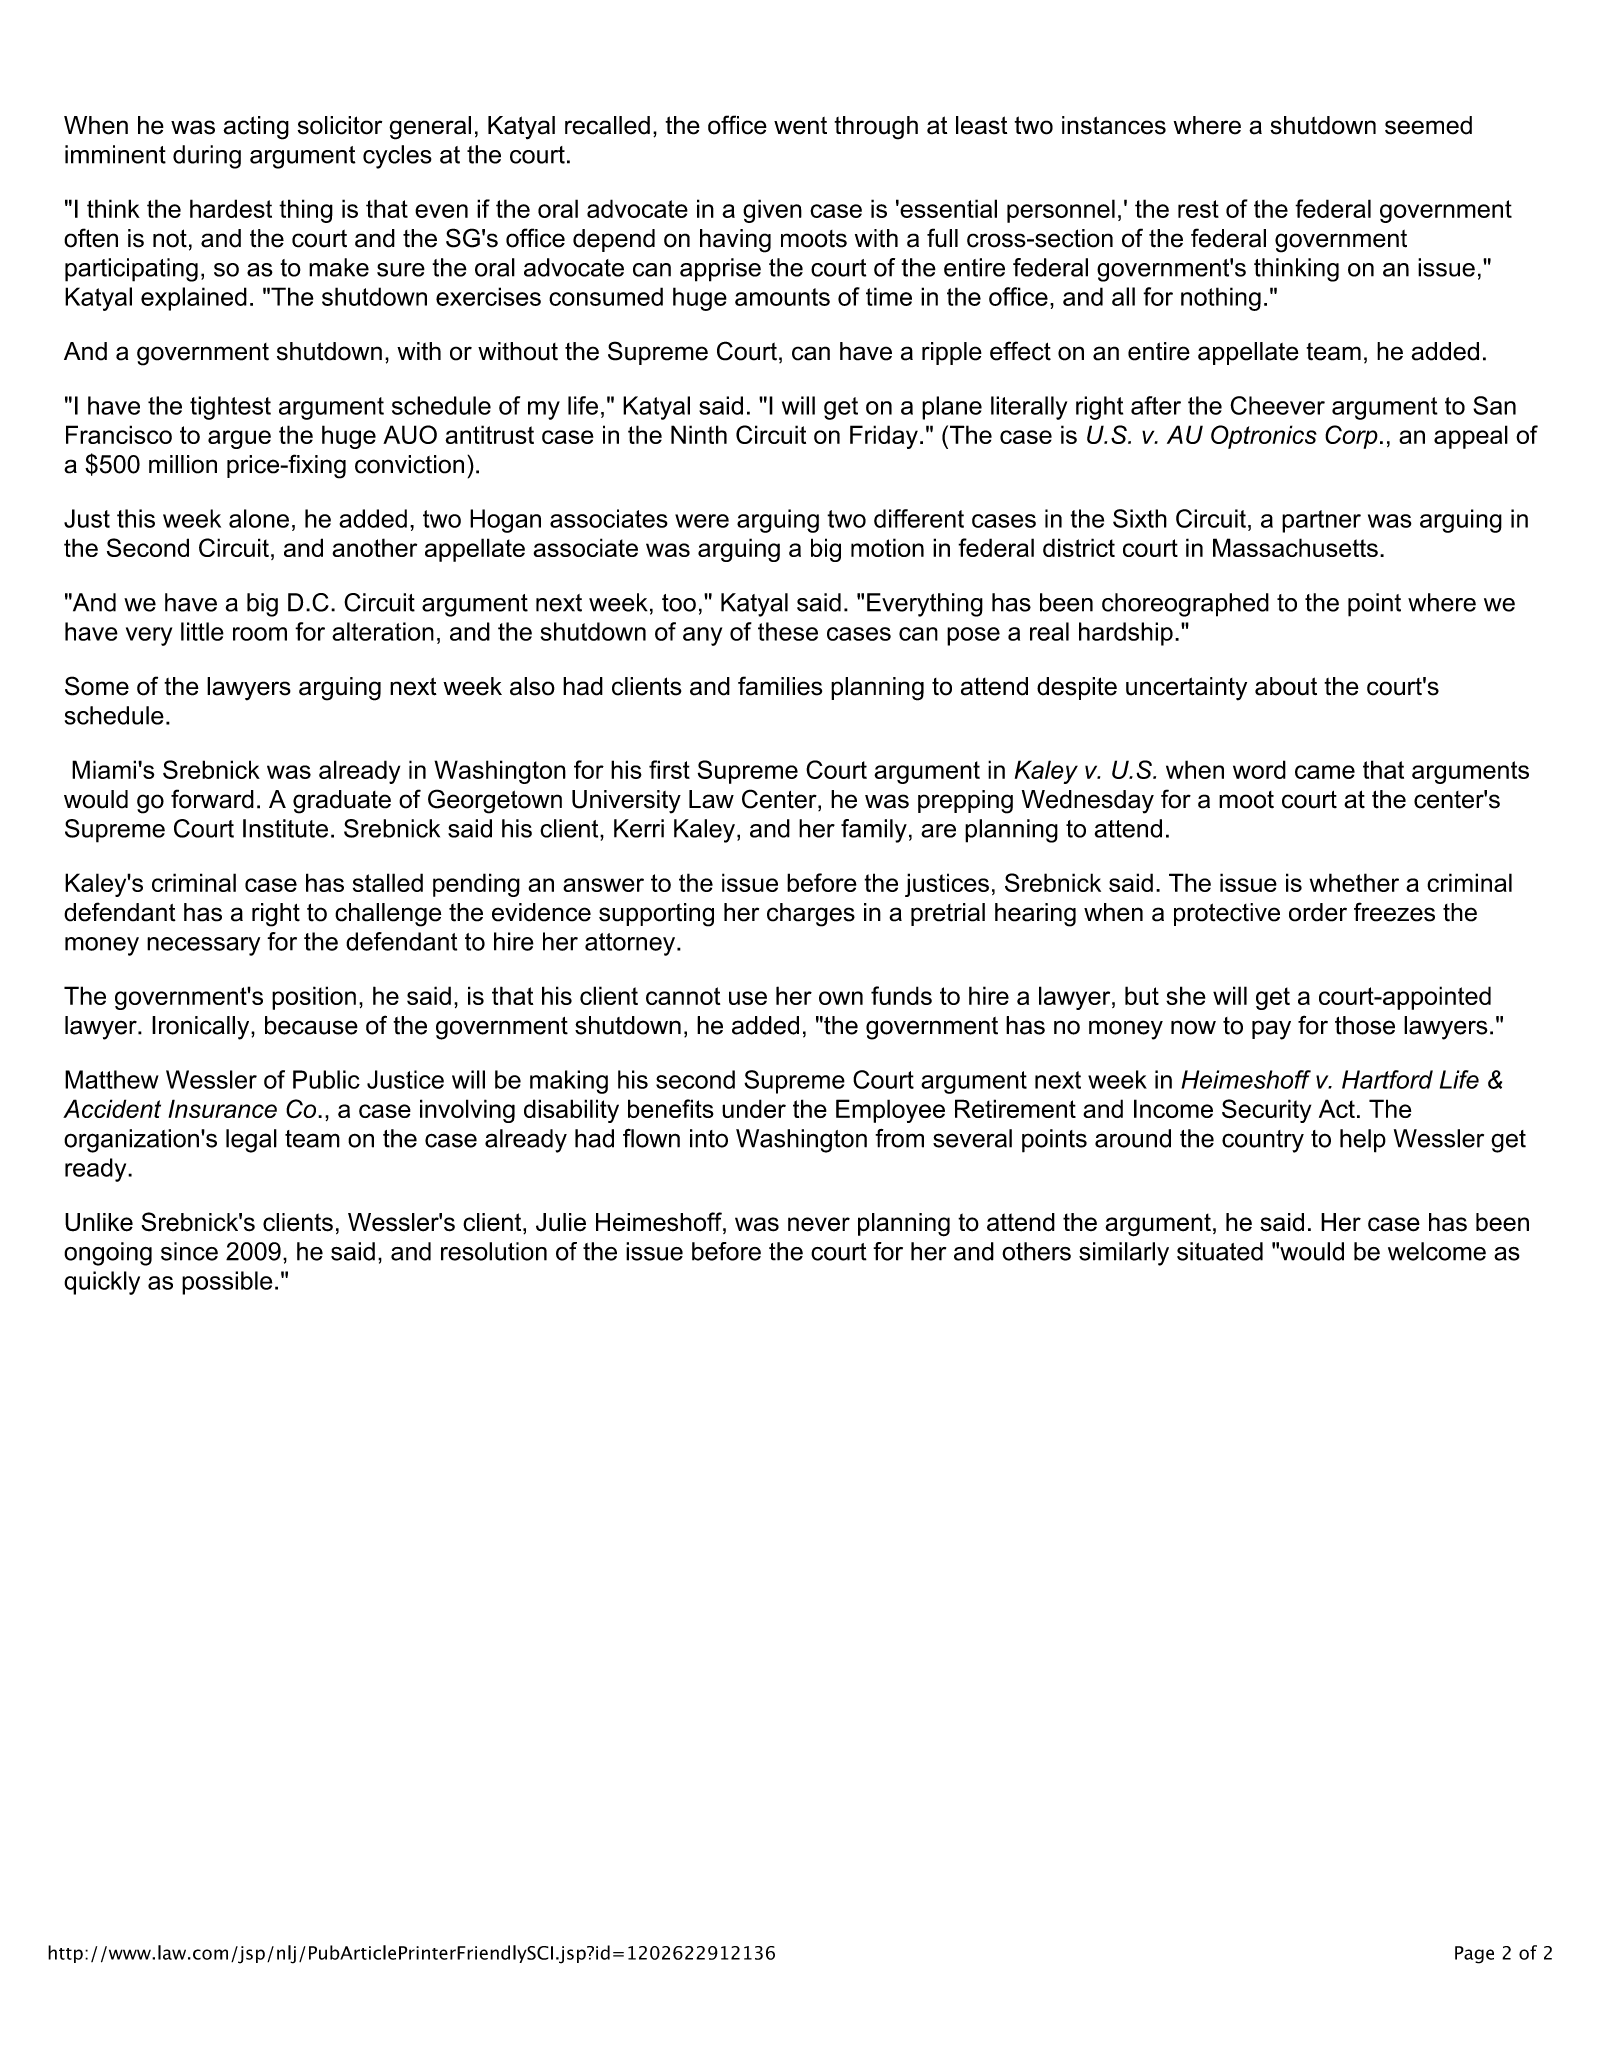 The width and height of the screenshot is (1601, 2072). What do you see at coordinates (1036, 1251) in the screenshot?
I see `others` at bounding box center [1036, 1251].
